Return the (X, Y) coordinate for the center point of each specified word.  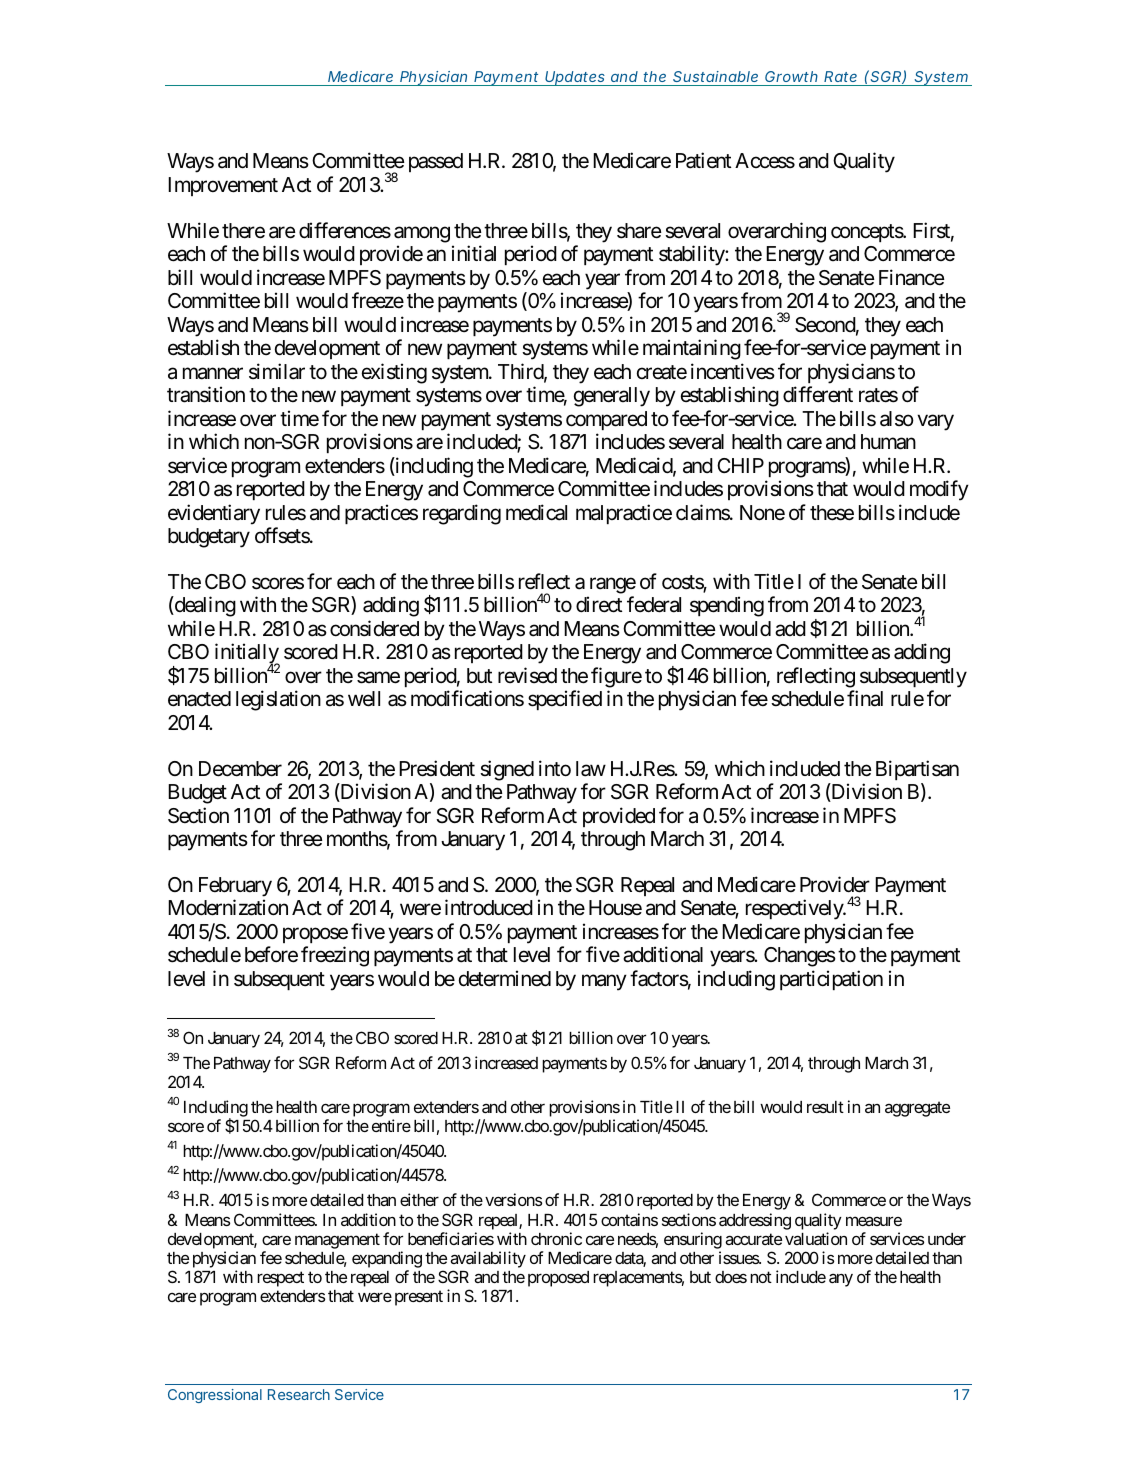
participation (831, 980)
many (604, 983)
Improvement (223, 186)
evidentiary (214, 514)
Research (299, 1394)
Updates (575, 78)
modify (939, 490)
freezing (335, 956)
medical (536, 512)
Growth (791, 76)
